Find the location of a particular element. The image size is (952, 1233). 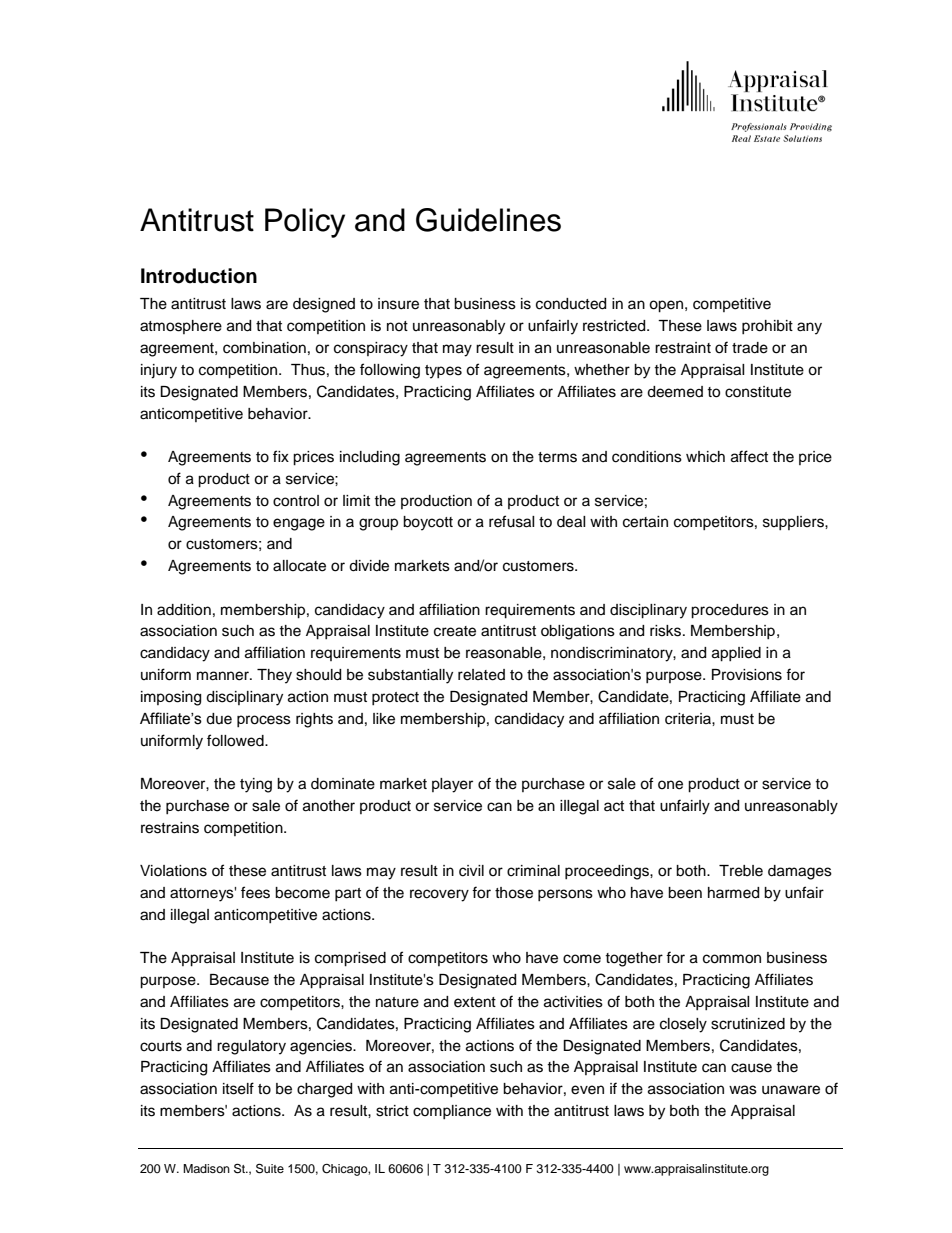

related is located at coordinates (481, 675).
